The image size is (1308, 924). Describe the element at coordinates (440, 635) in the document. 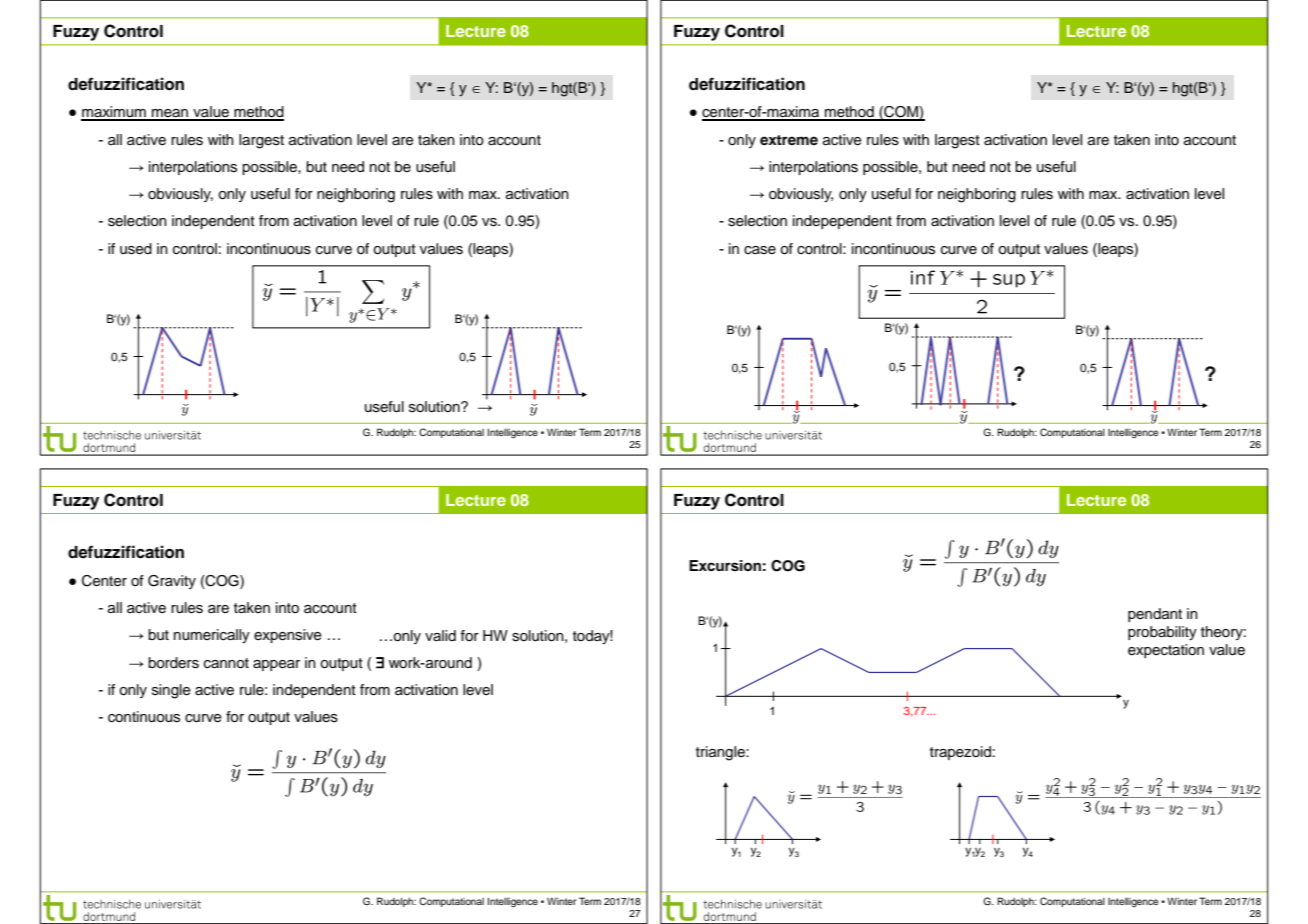

I see `valid` at that location.
